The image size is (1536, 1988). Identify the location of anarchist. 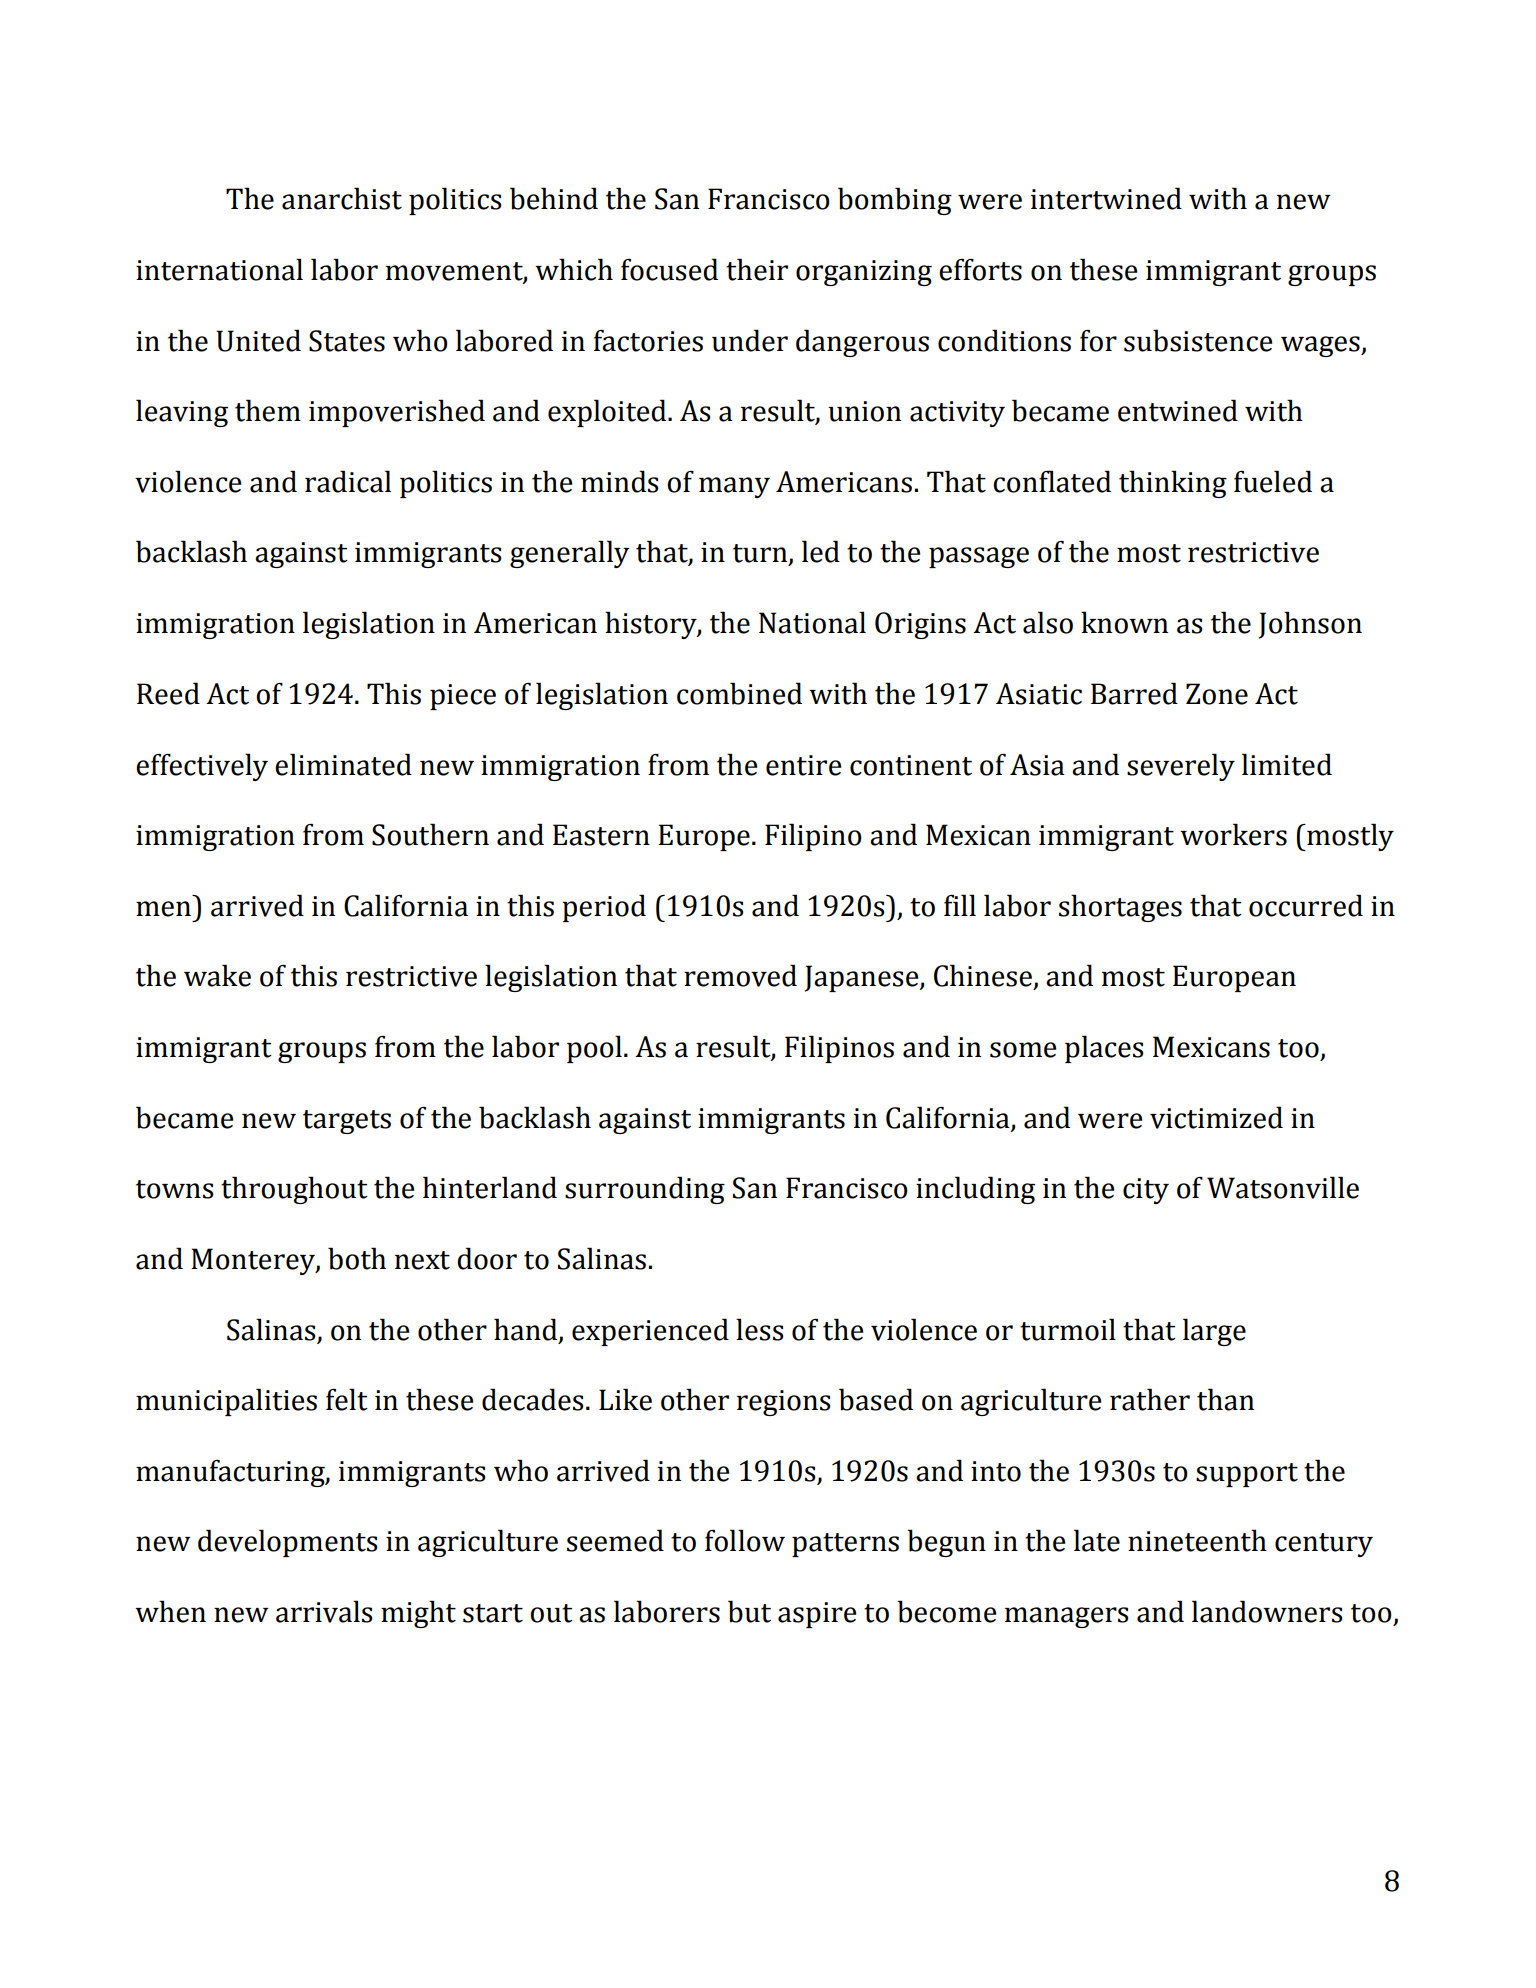
(342, 198).
